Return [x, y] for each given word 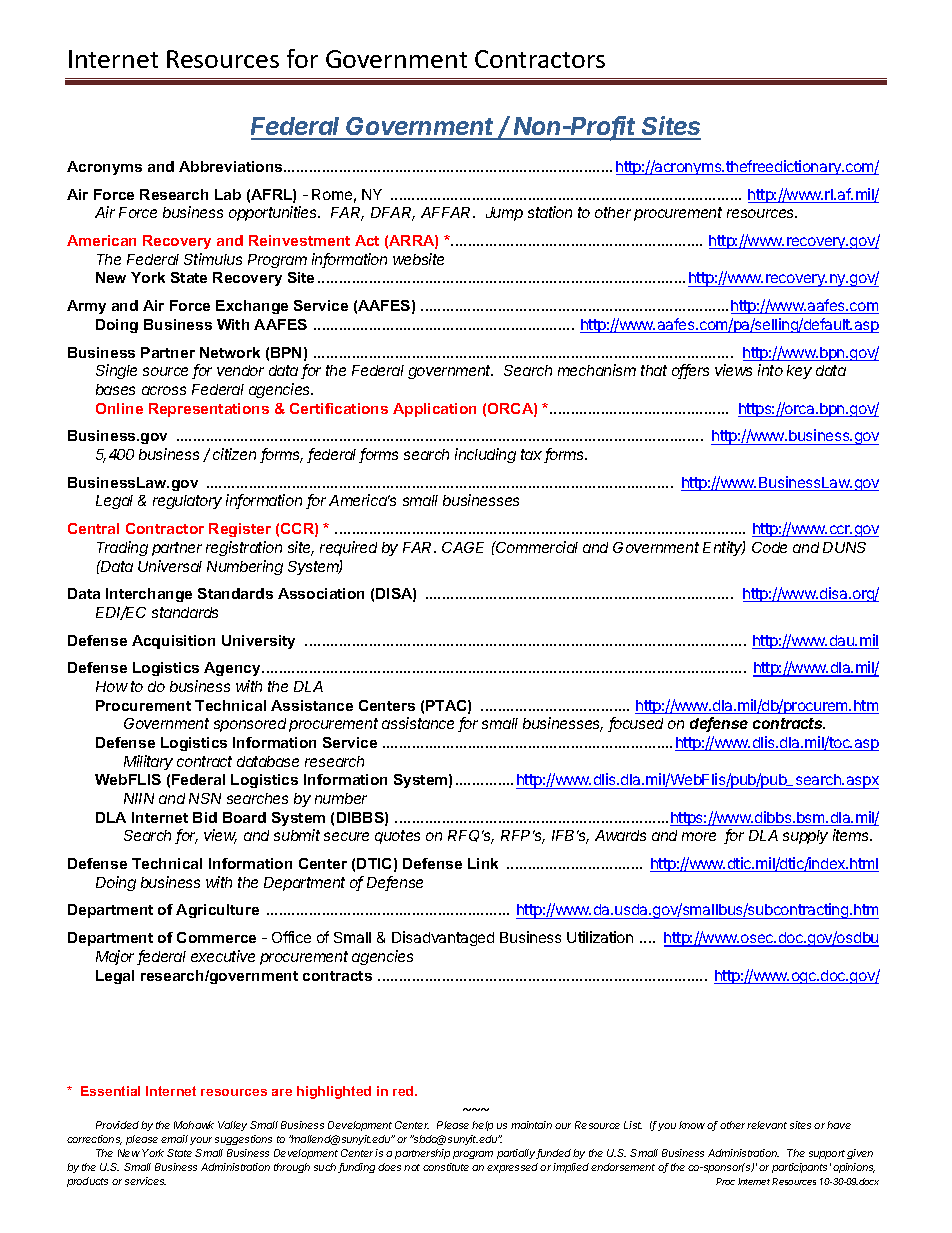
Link [483, 863]
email [174, 1139]
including [485, 455]
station [550, 212]
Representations [209, 410]
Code [769, 547]
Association [321, 593]
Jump [504, 214]
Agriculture [217, 911]
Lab [228, 194]
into [770, 370]
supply [805, 837]
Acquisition [173, 642]
